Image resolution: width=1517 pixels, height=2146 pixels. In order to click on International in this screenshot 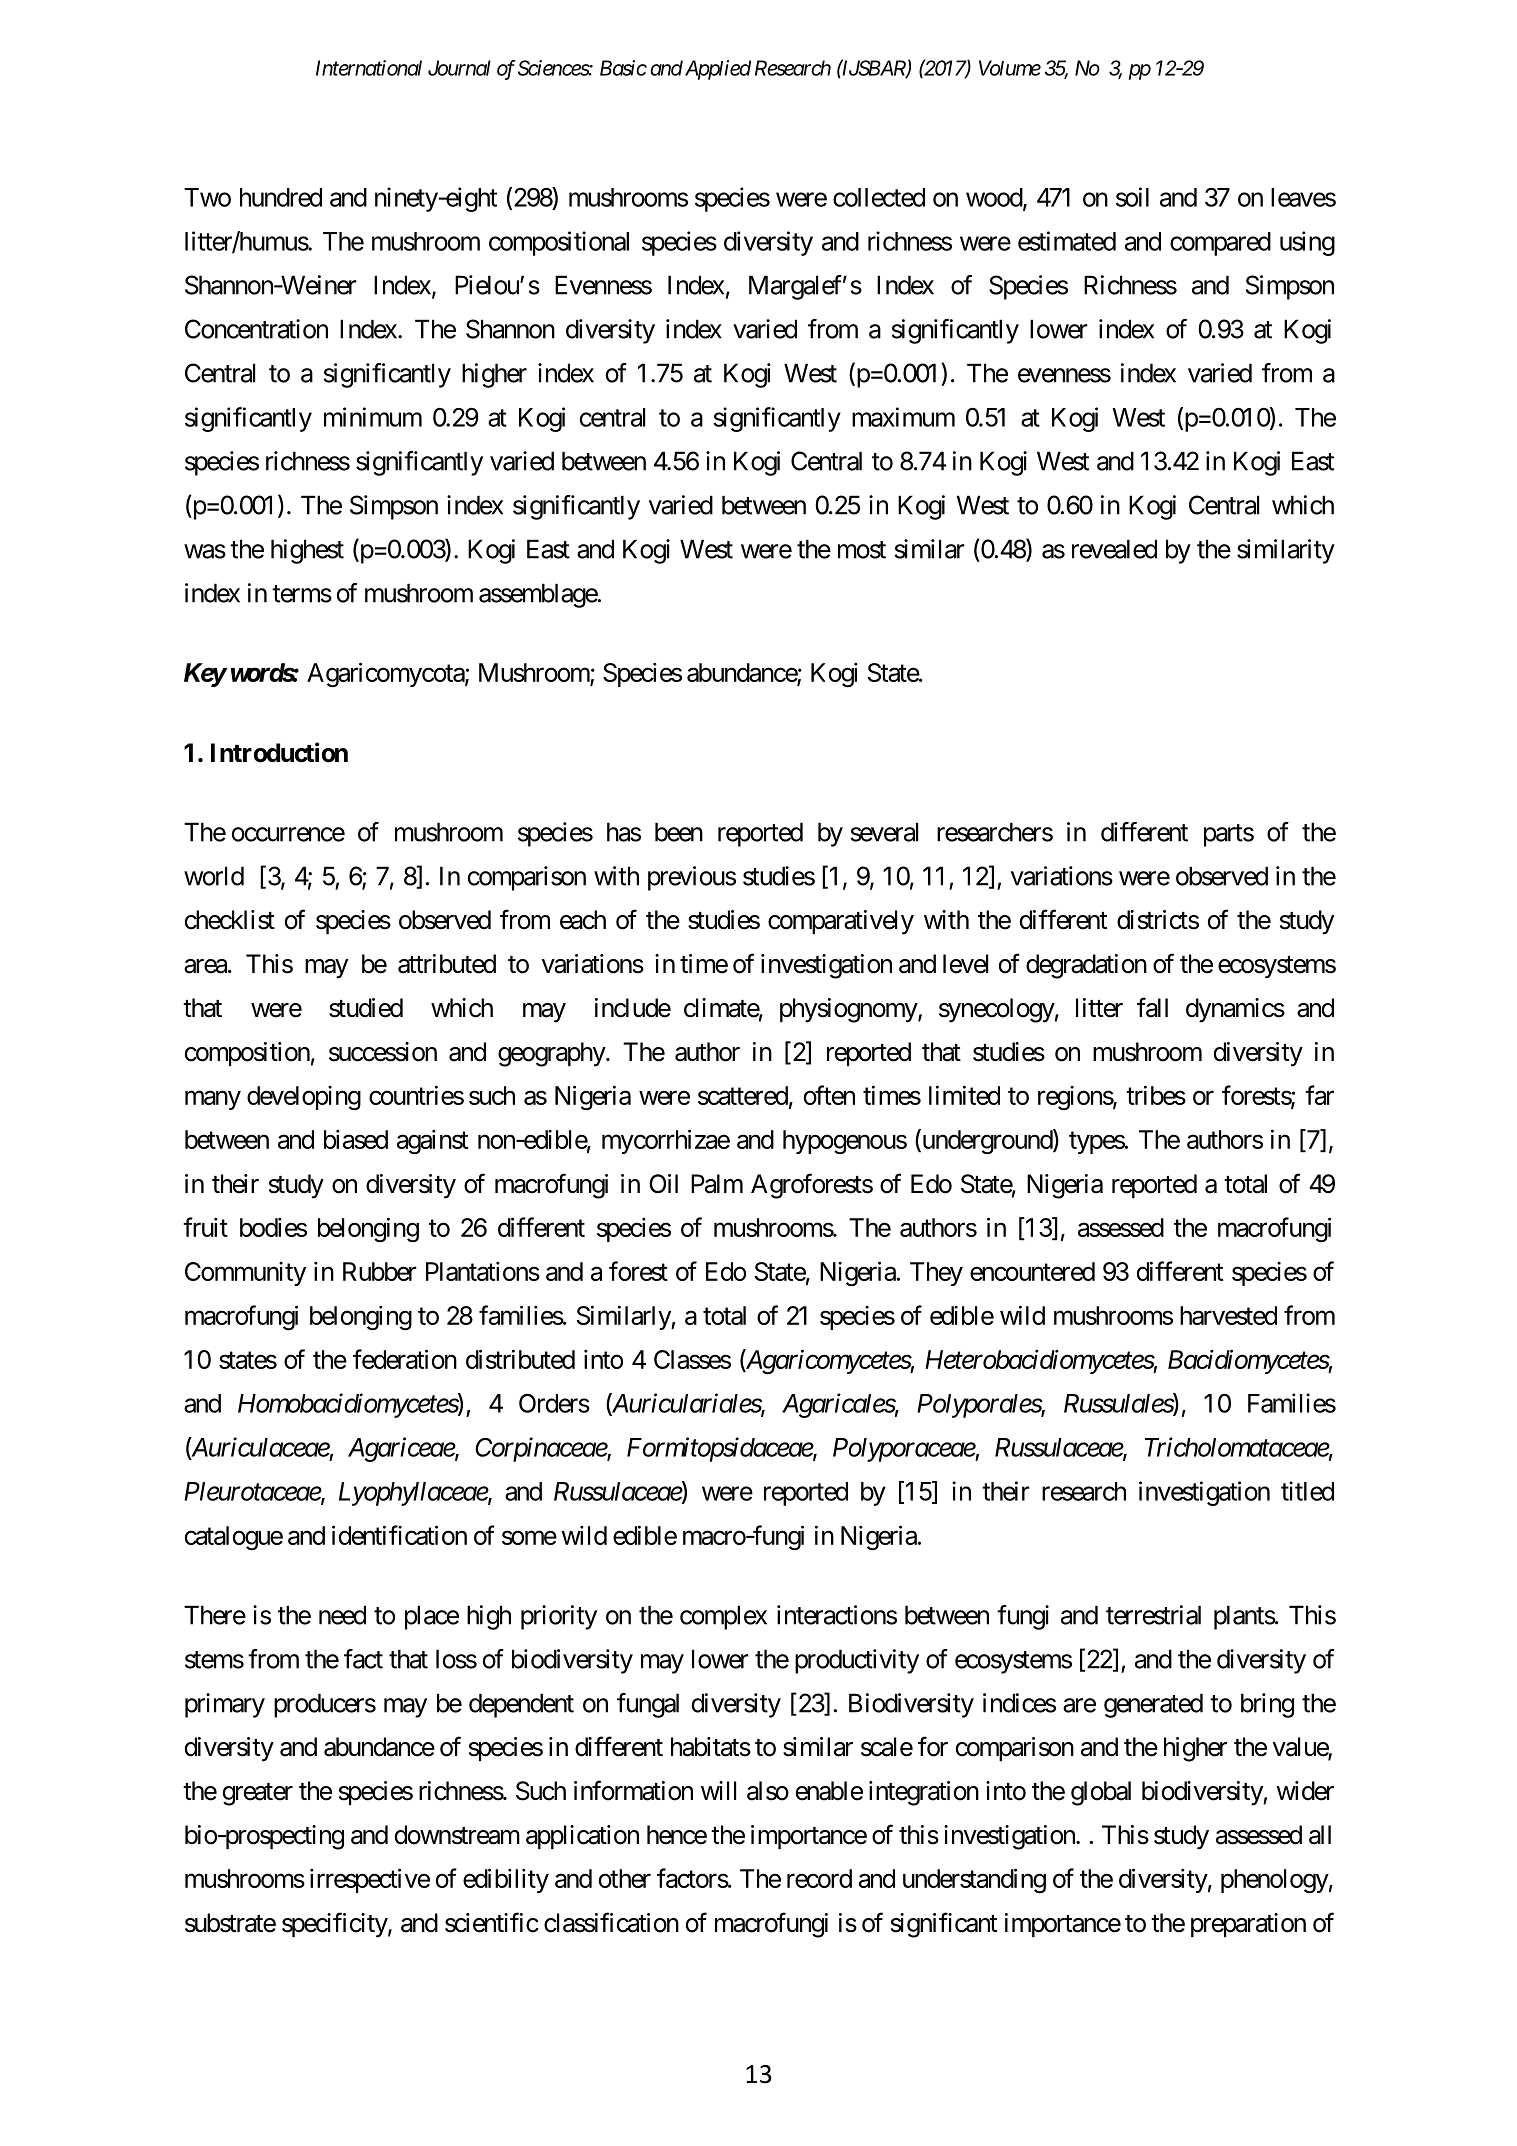, I will do `click(369, 68)`.
